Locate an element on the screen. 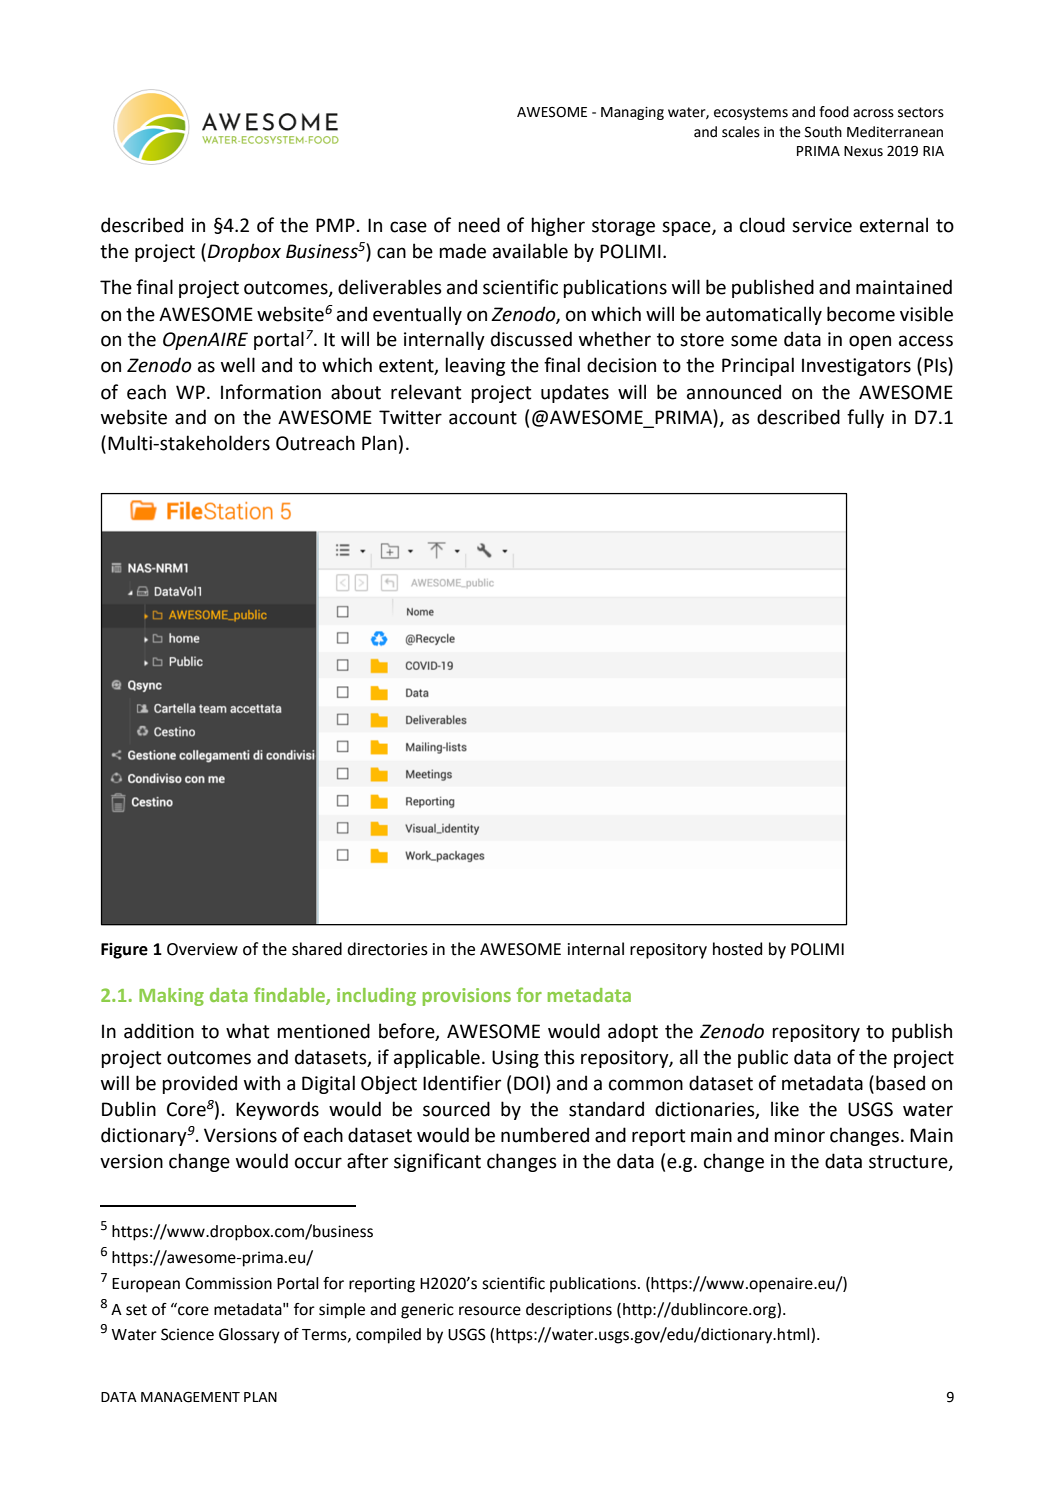 The image size is (1054, 1491). PMP is located at coordinates (335, 225).
